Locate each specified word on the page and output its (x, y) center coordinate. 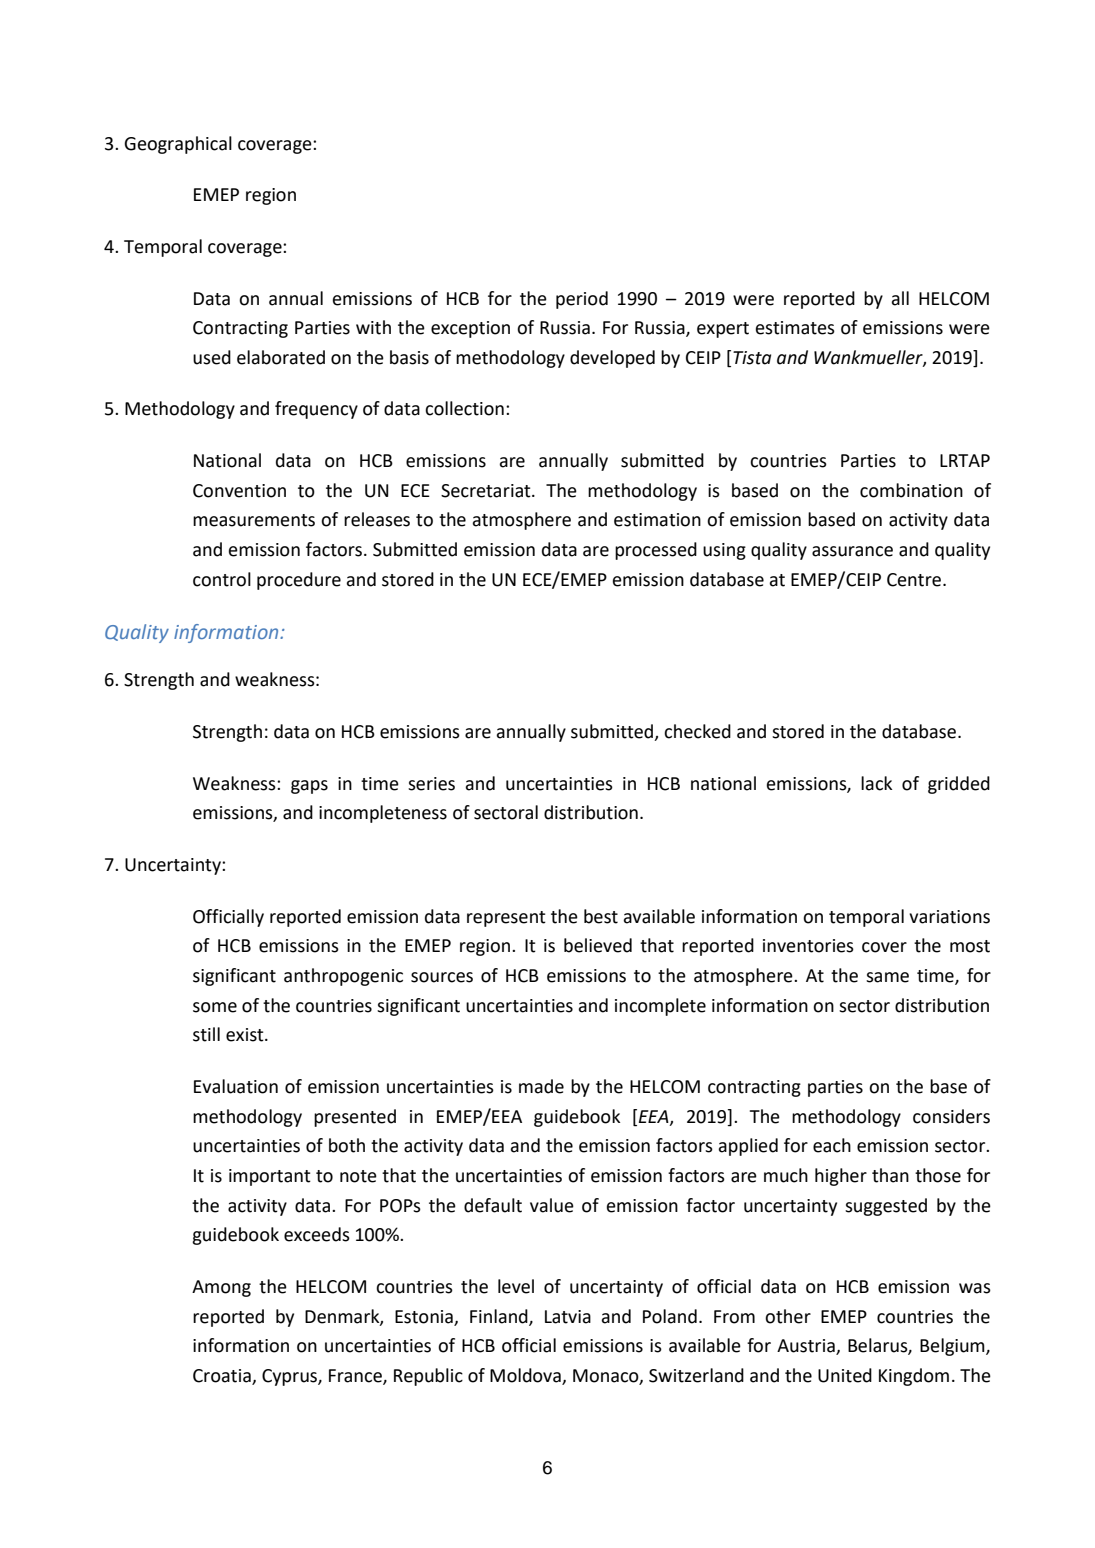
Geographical (178, 145)
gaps (309, 787)
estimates (795, 328)
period (582, 300)
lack (876, 783)
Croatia (222, 1376)
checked (697, 731)
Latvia (568, 1317)
